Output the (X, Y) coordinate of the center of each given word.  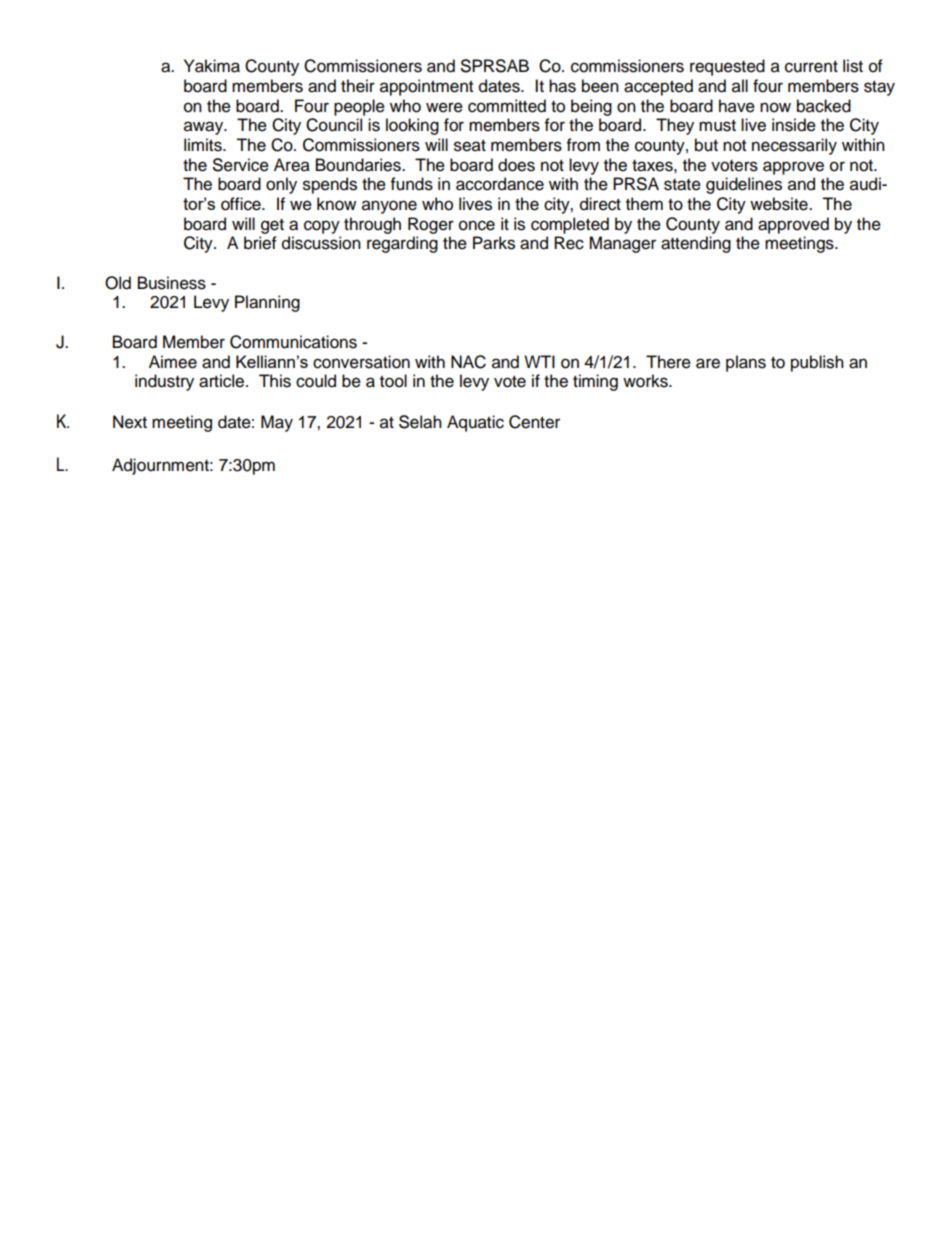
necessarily (794, 146)
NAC (468, 362)
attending (696, 244)
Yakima (212, 66)
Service (241, 165)
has (562, 86)
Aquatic (475, 423)
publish (817, 363)
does (516, 165)
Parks (494, 243)
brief (260, 243)
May (277, 423)
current (811, 67)
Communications (293, 342)
